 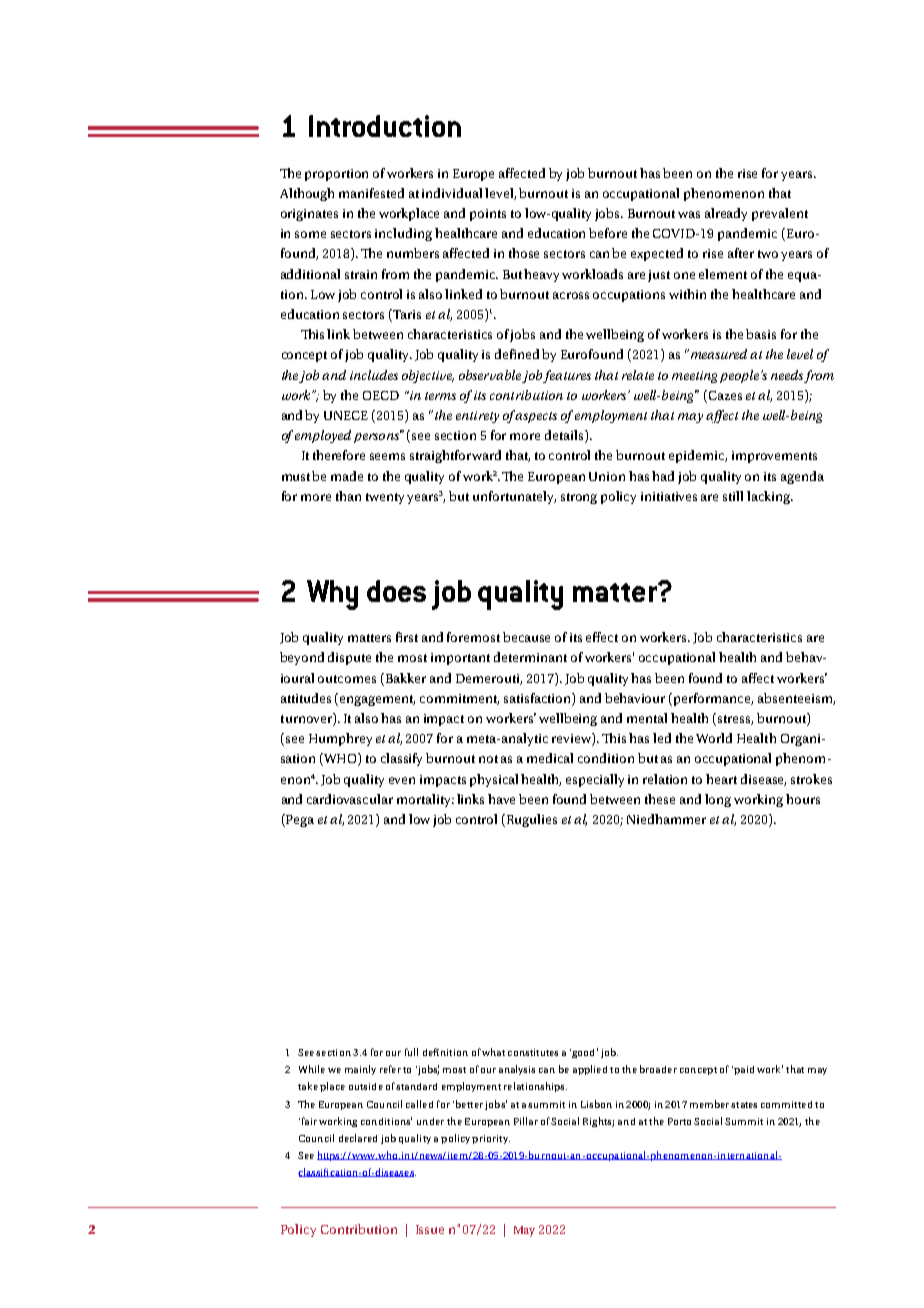 I want to click on already, so click(x=726, y=214).
